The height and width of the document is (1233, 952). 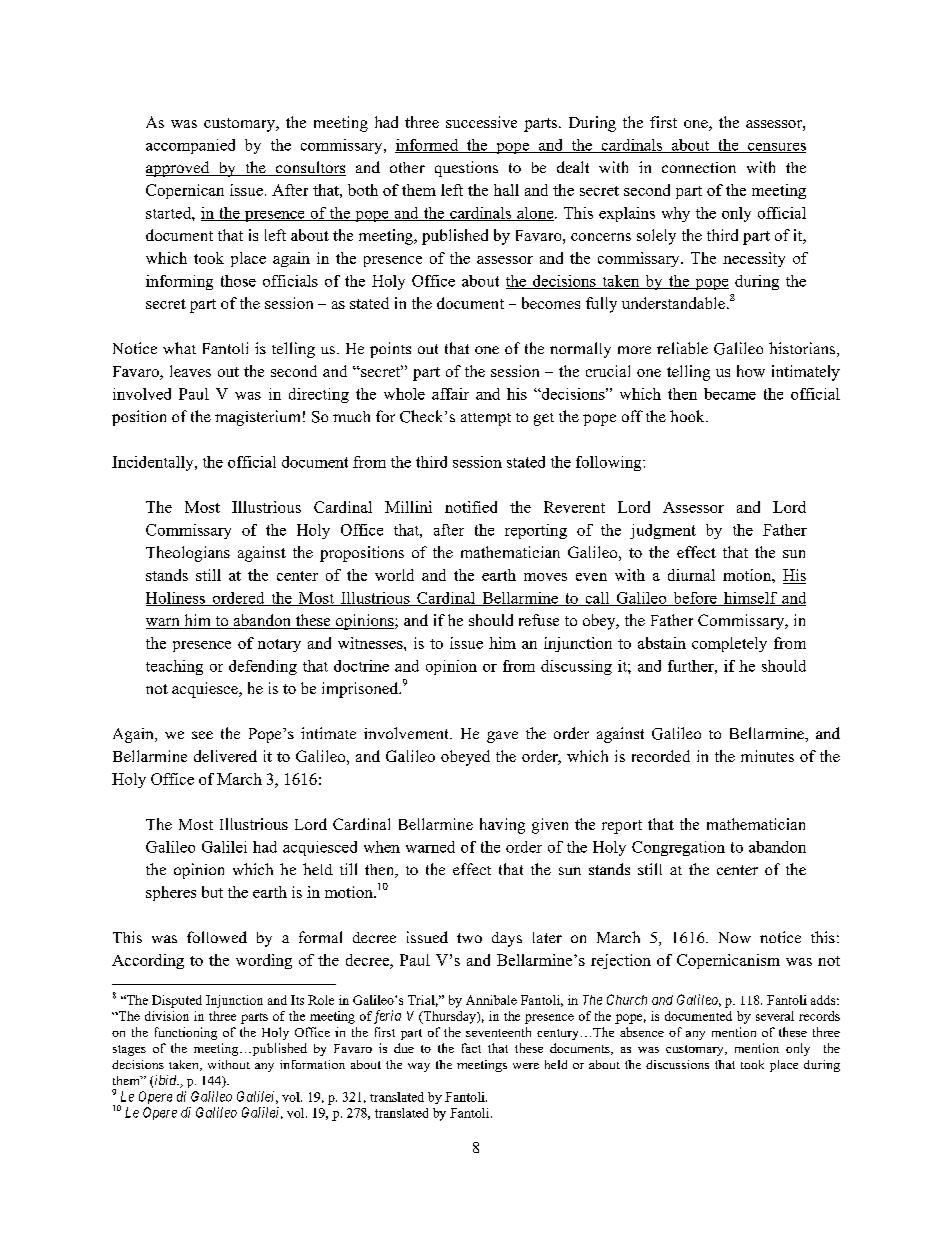 What do you see at coordinates (539, 620) in the document?
I see `refuse` at bounding box center [539, 620].
